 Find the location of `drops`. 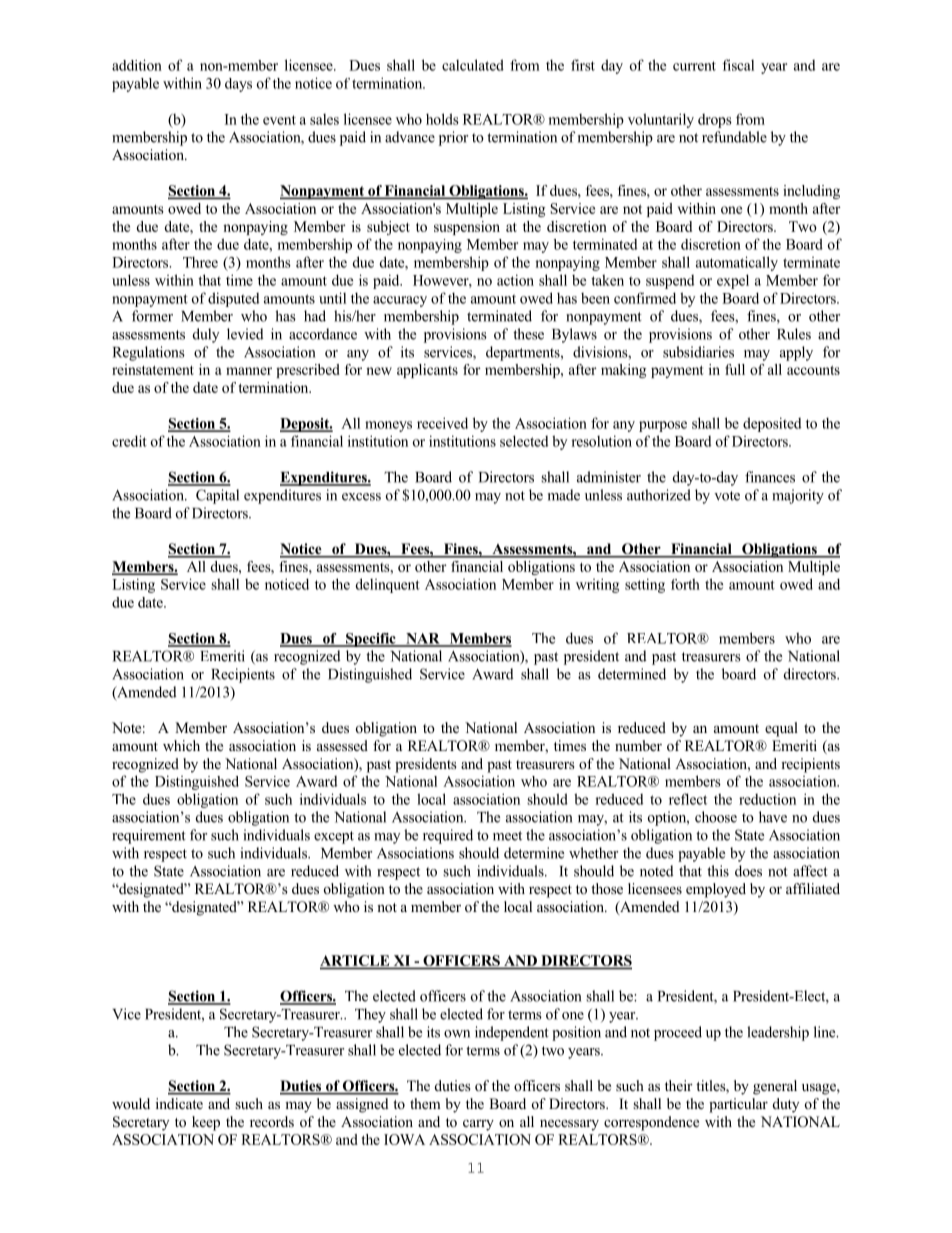

drops is located at coordinates (715, 121).
